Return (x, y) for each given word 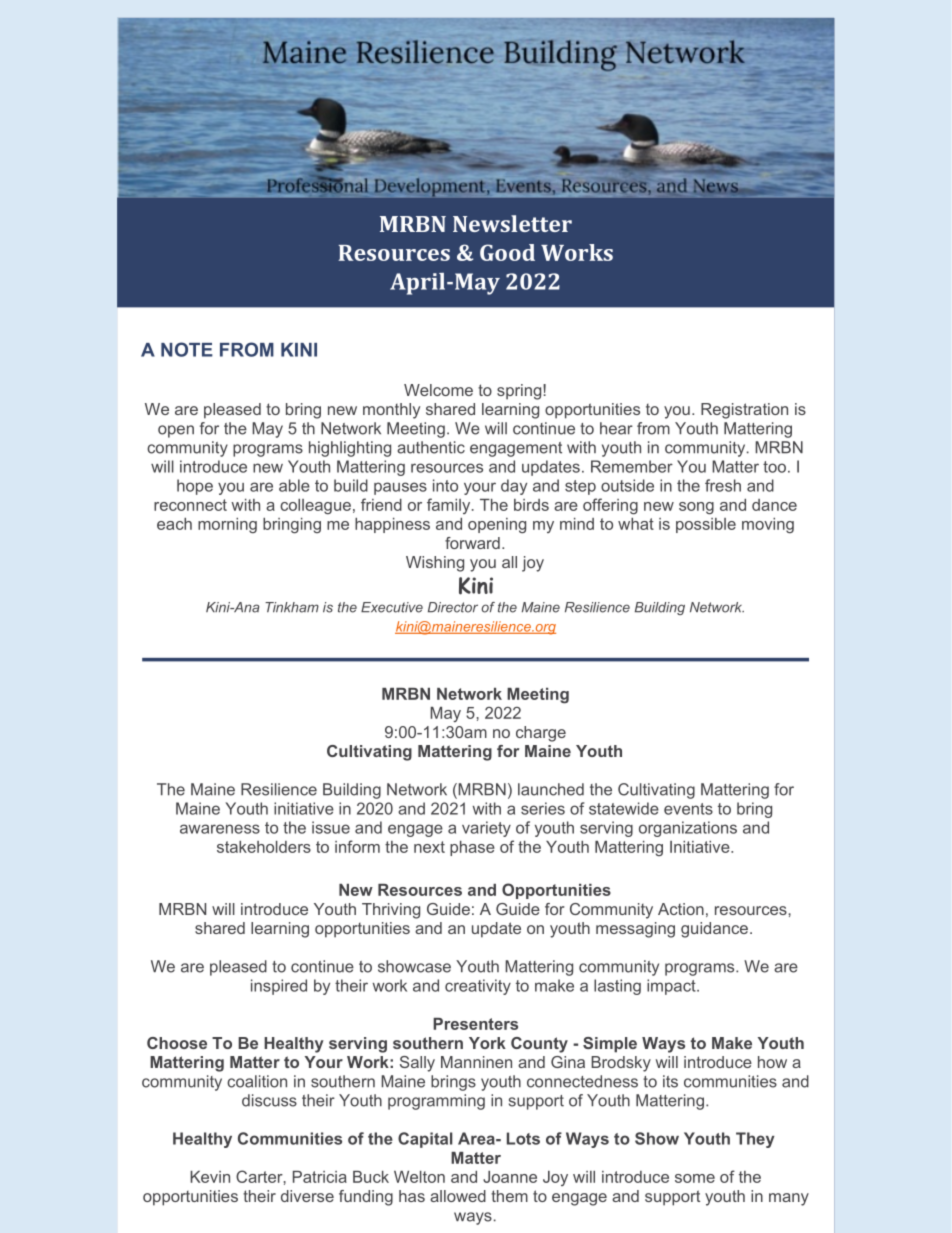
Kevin (210, 1177)
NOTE (187, 349)
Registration (744, 411)
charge (541, 734)
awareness (220, 829)
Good (507, 252)
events (688, 809)
